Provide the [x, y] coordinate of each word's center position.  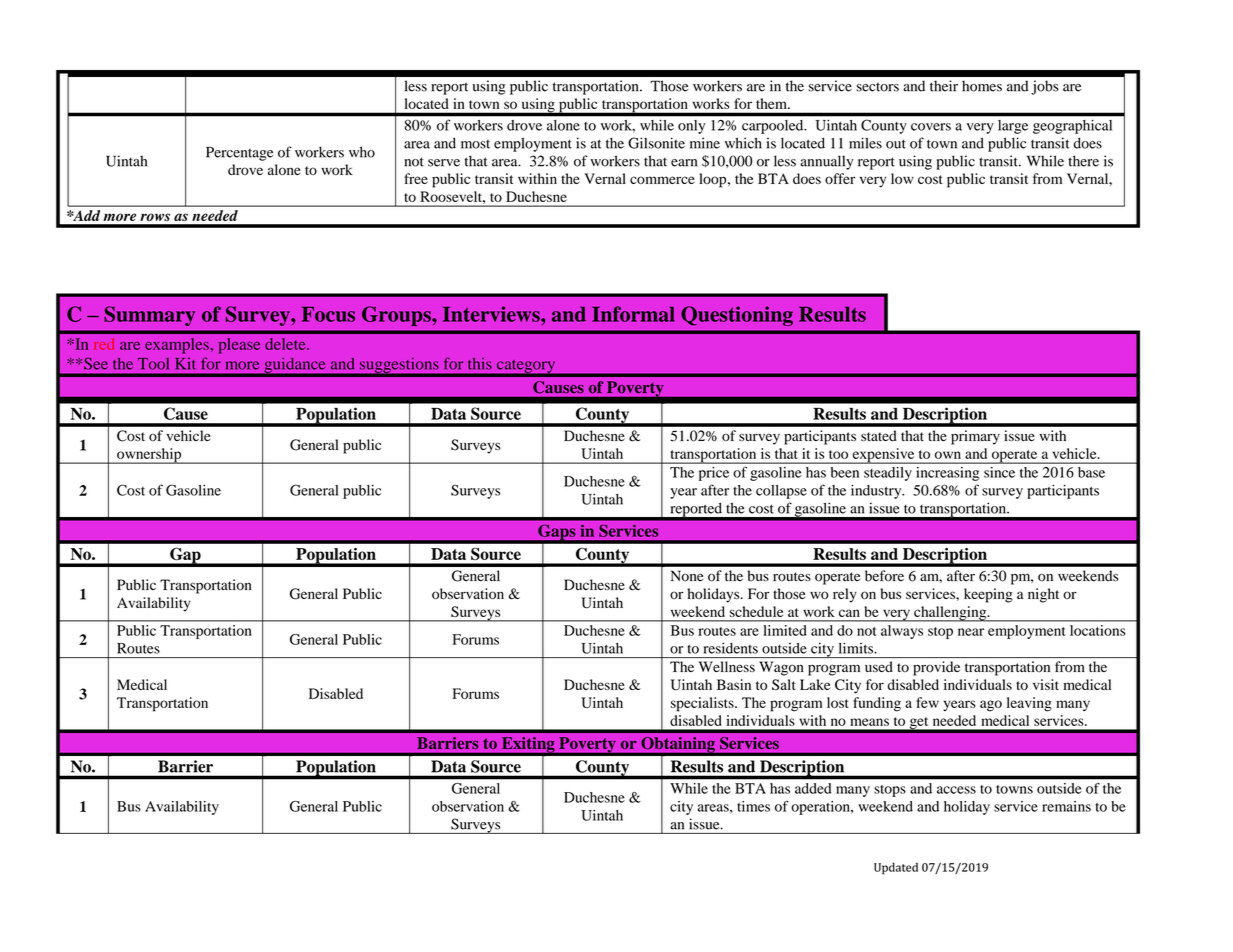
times [753, 806]
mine [705, 143]
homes [982, 86]
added [813, 788]
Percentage [239, 154]
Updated [896, 868]
